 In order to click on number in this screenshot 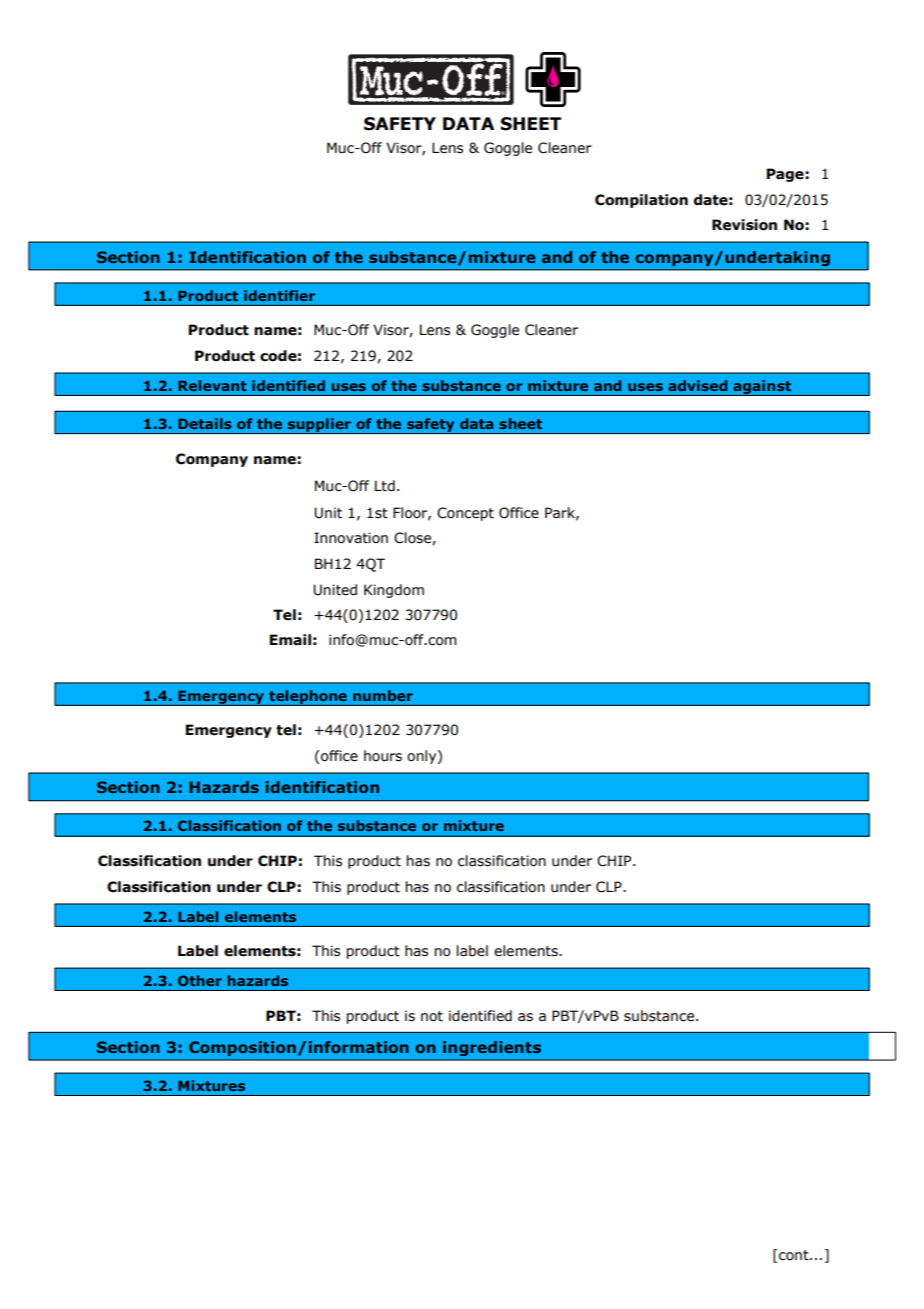, I will do `click(383, 695)`.
